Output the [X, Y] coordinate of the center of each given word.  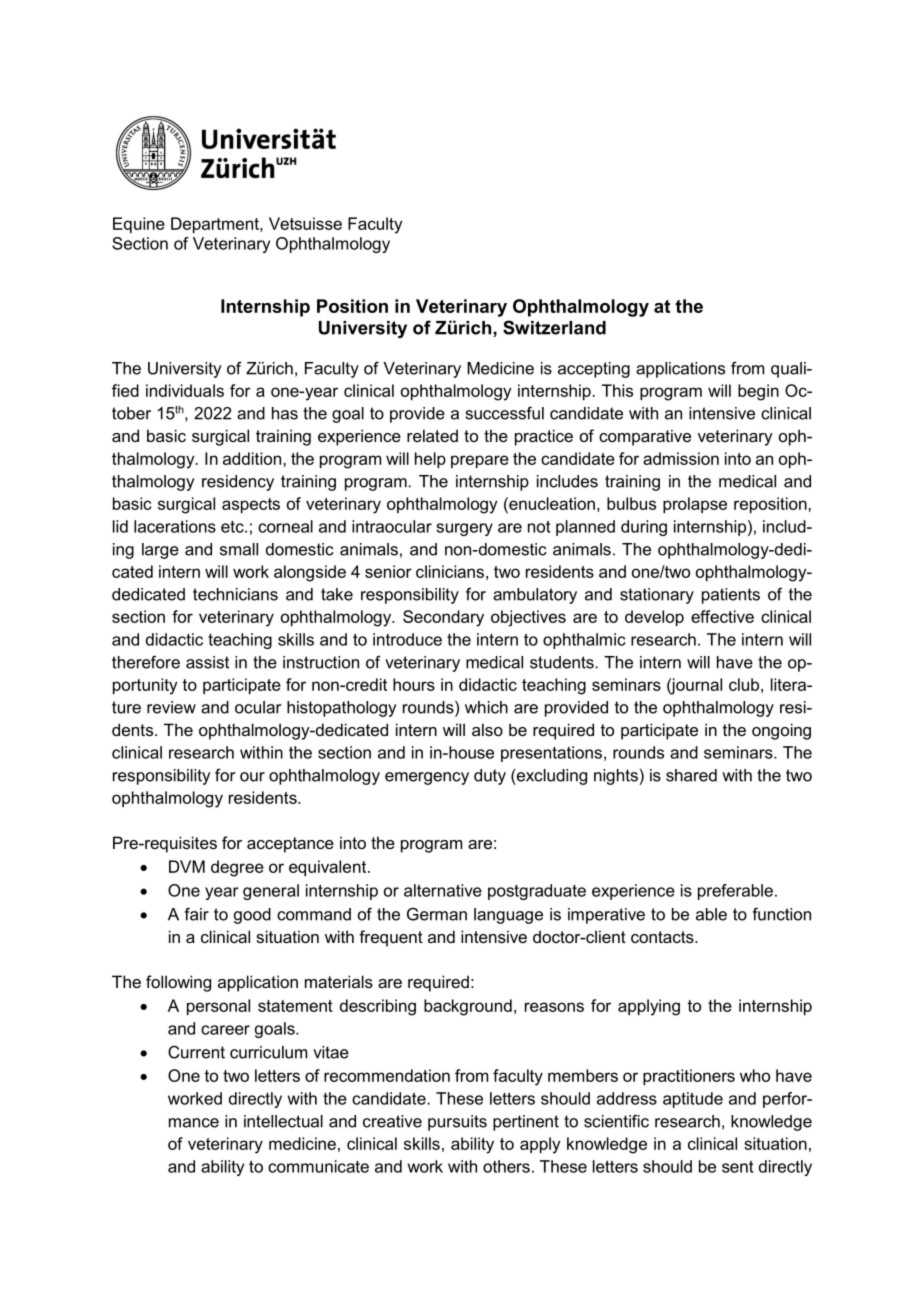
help [430, 460]
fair [196, 914]
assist [207, 662]
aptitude [693, 1100]
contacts [663, 937]
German [437, 914]
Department [216, 225]
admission [681, 458]
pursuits [457, 1123]
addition [252, 458]
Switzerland [554, 327]
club [744, 684]
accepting [594, 370]
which [486, 707]
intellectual [283, 1121]
